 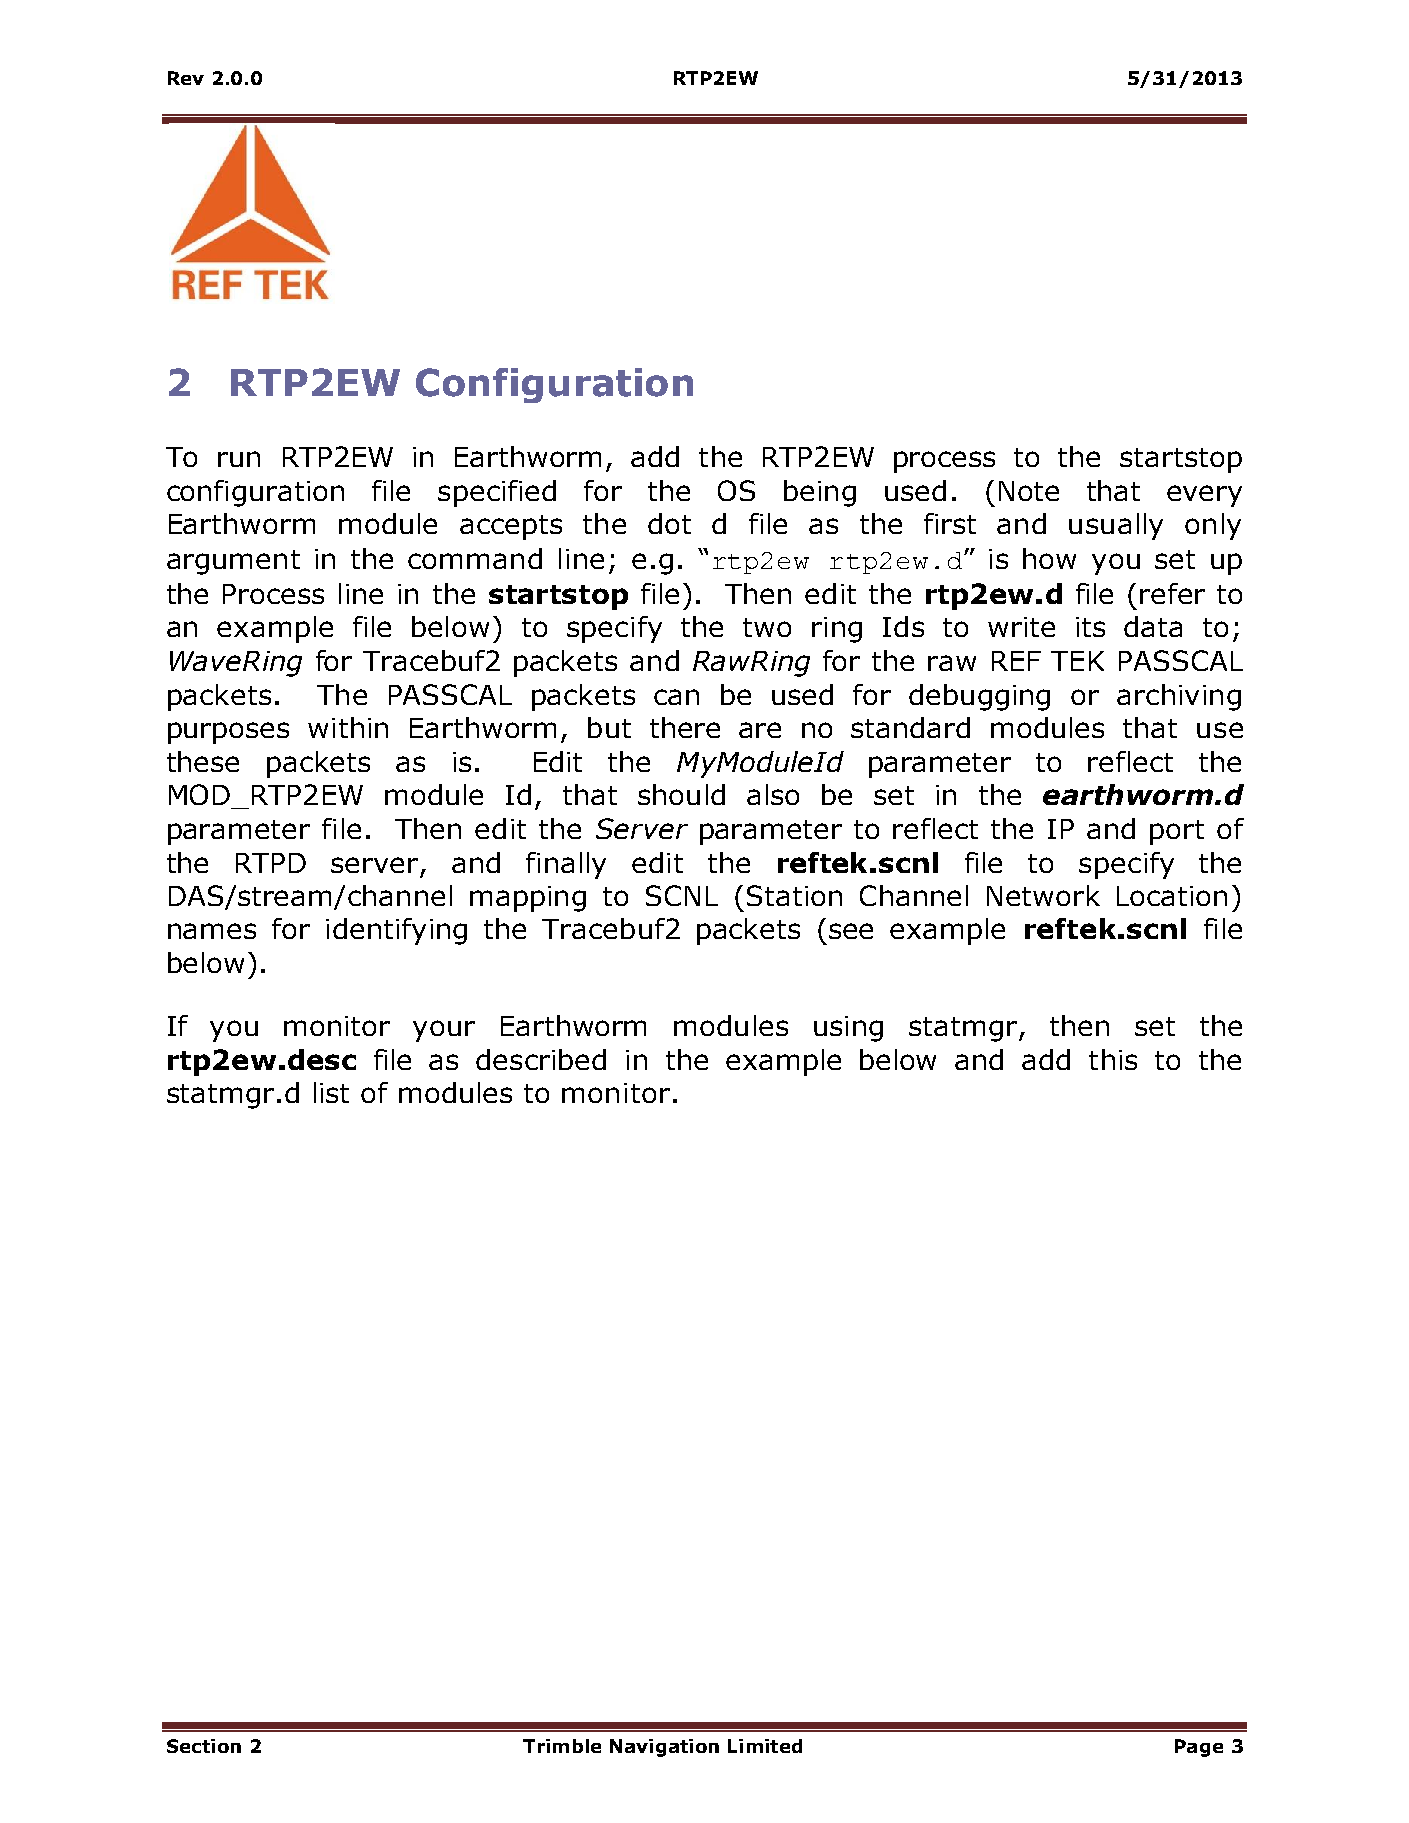 What do you see at coordinates (396, 931) in the screenshot?
I see `identifying` at bounding box center [396, 931].
